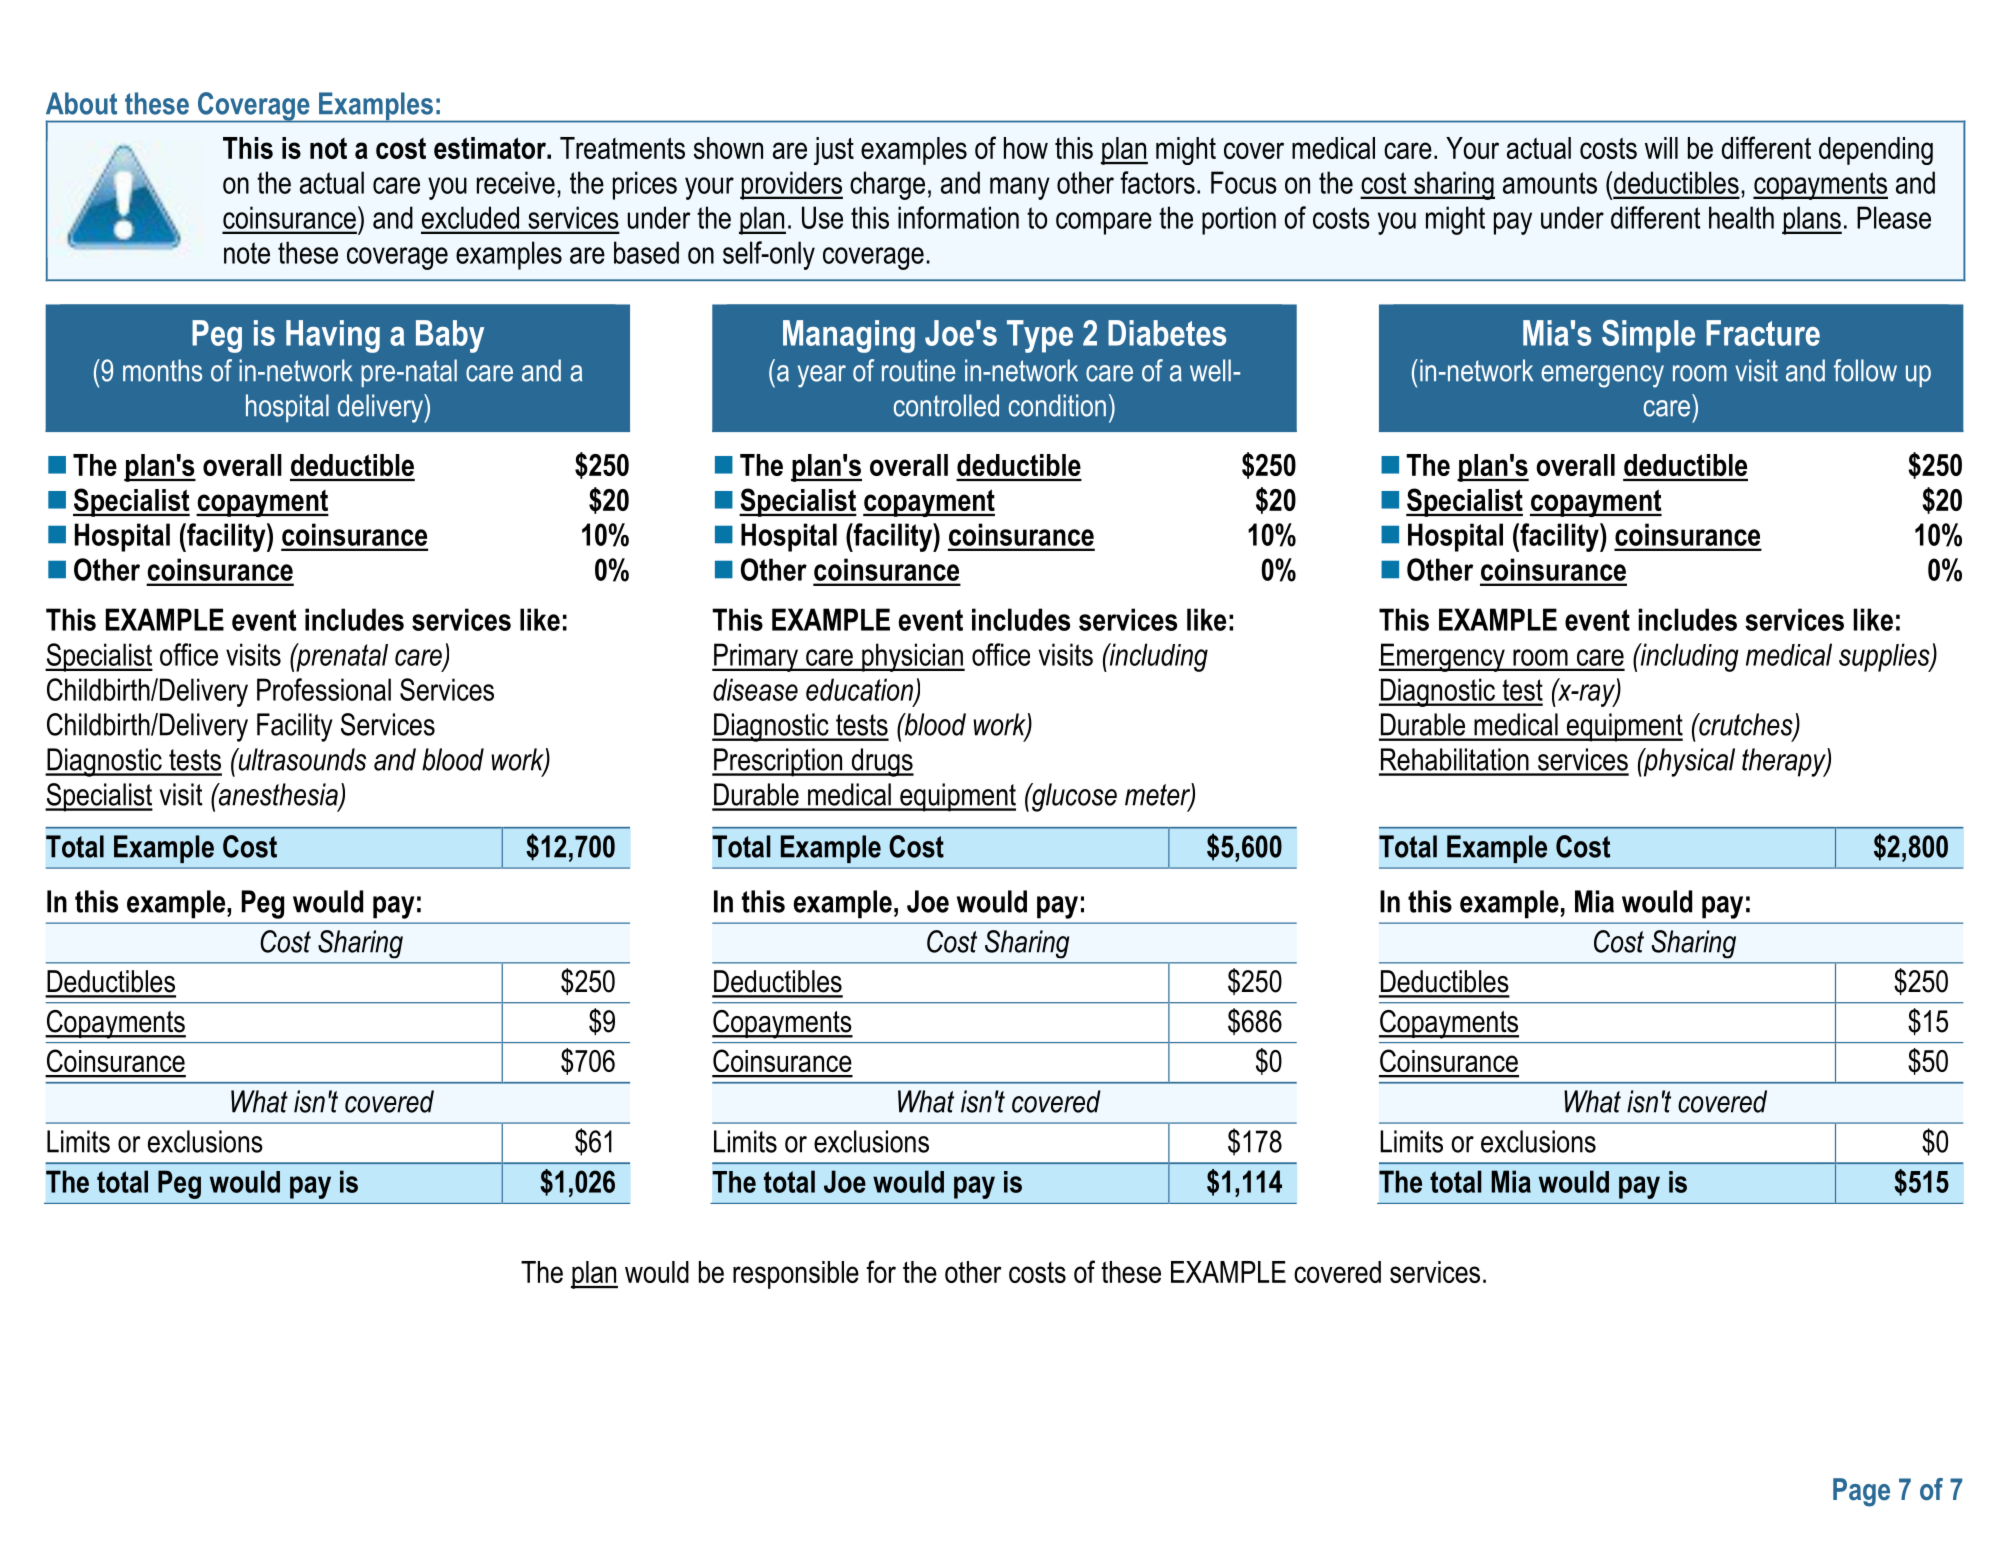 The height and width of the screenshot is (1552, 2009). Describe the element at coordinates (881, 762) in the screenshot. I see `drugs` at that location.
